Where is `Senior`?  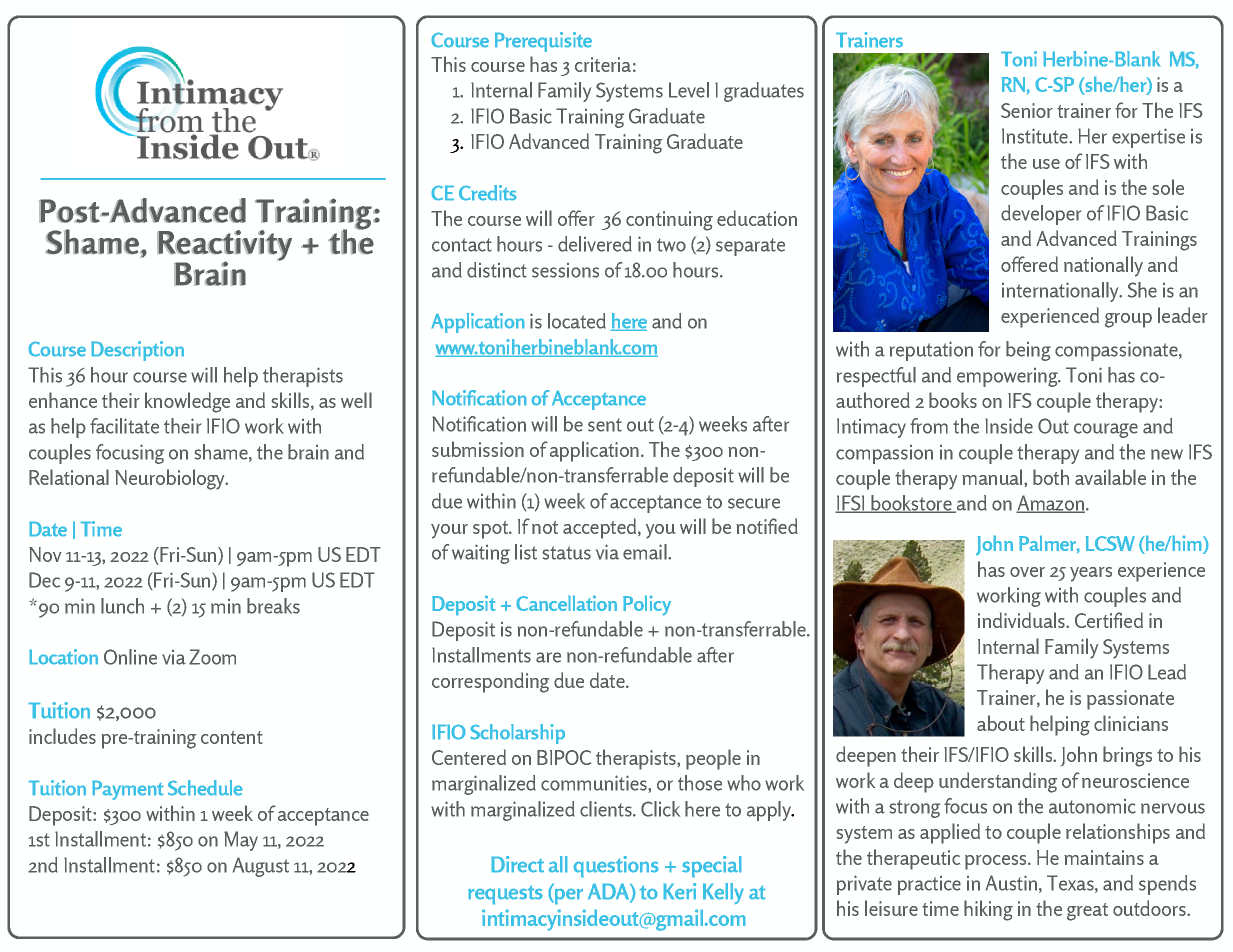 Senior is located at coordinates (1027, 110).
